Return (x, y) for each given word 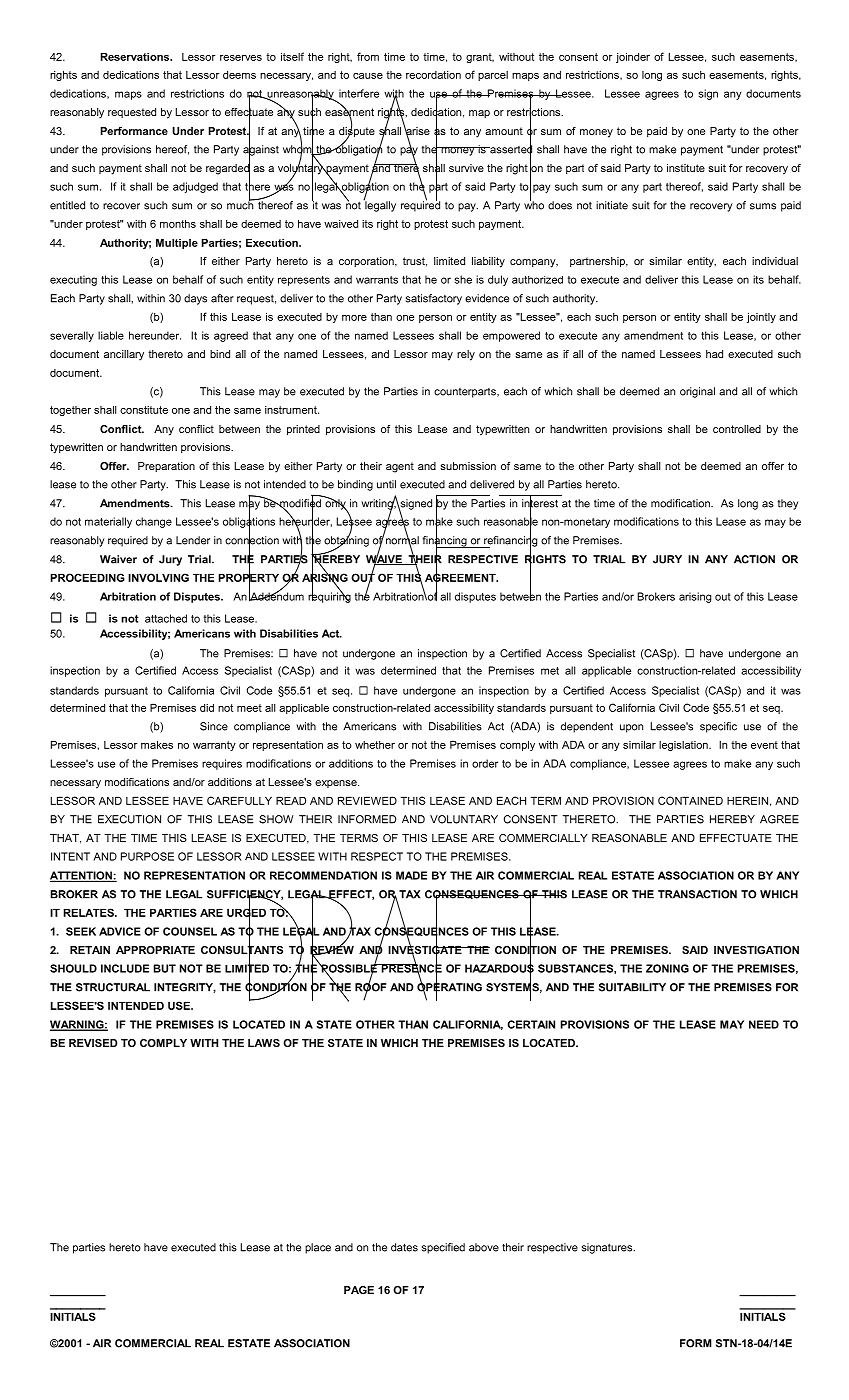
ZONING (667, 968)
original (697, 392)
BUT (165, 968)
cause (368, 76)
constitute (144, 410)
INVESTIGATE (426, 950)
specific (718, 727)
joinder (633, 57)
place (318, 1248)
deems (239, 75)
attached (166, 618)
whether (375, 745)
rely (466, 355)
